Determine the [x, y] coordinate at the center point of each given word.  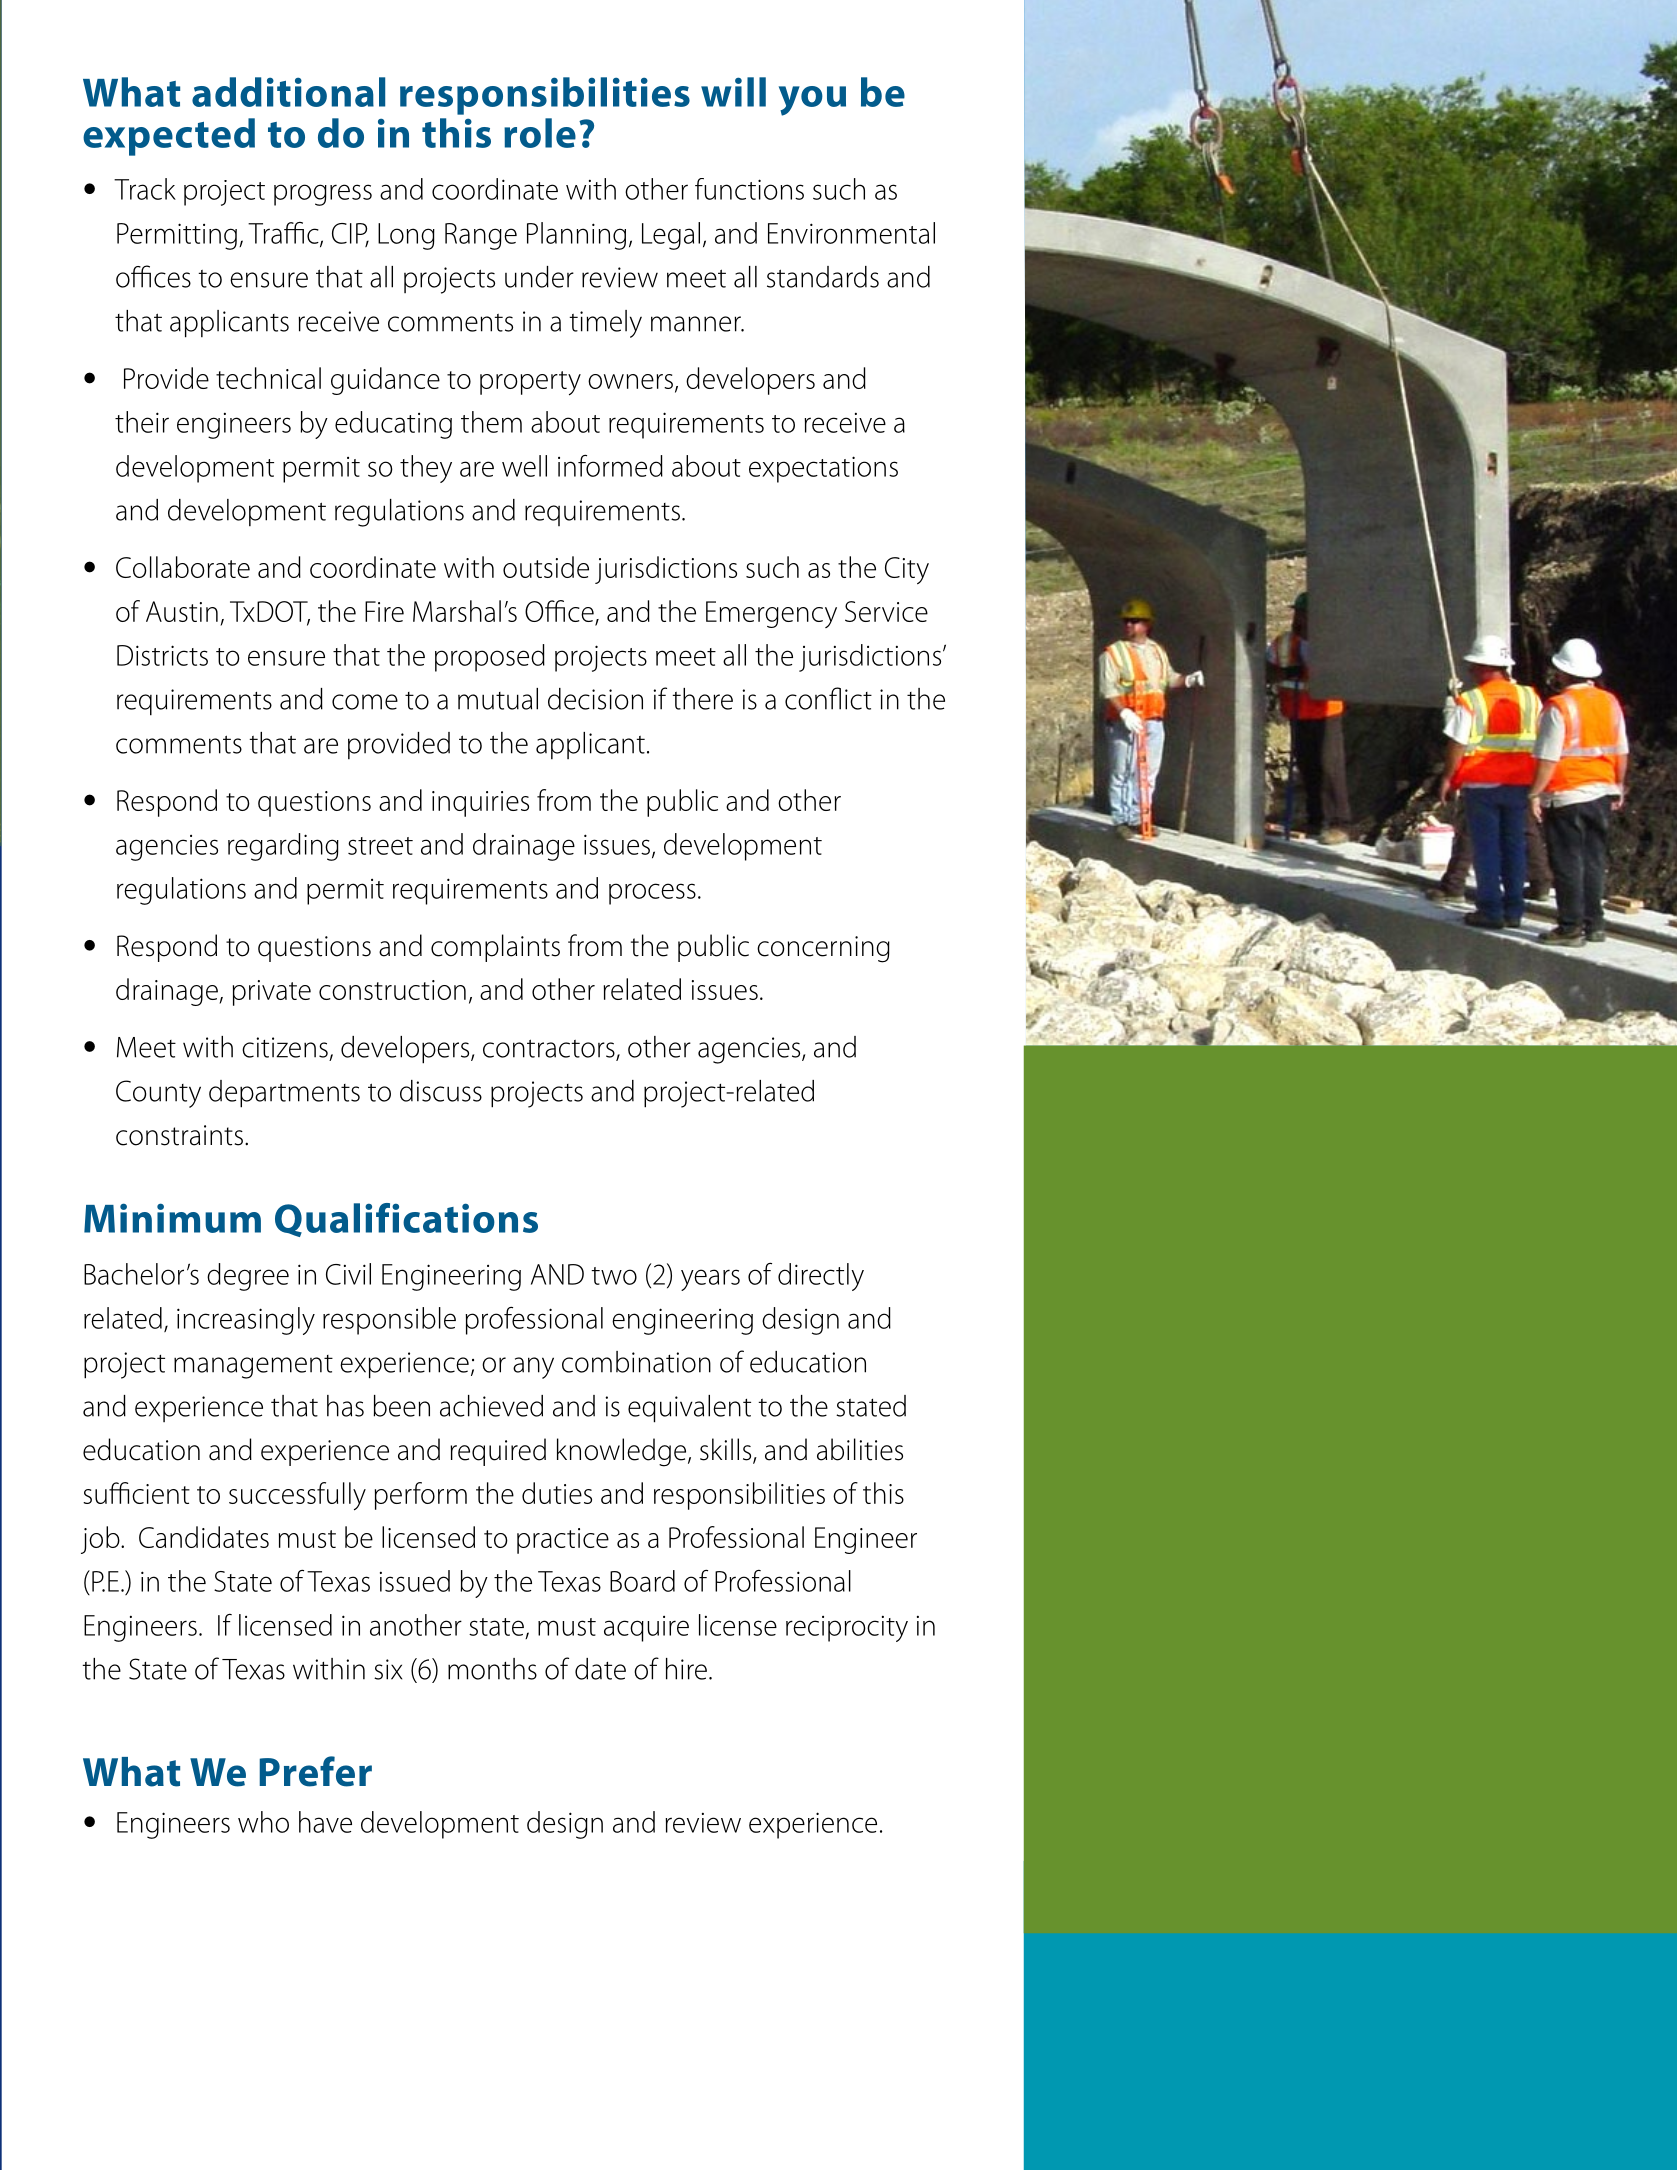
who [263, 1822]
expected [169, 137]
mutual [498, 699]
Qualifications [406, 1220]
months [492, 1669]
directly [821, 1277]
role [540, 133]
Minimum [172, 1218]
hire [686, 1669]
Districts [162, 655]
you [812, 101]
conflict [828, 698]
